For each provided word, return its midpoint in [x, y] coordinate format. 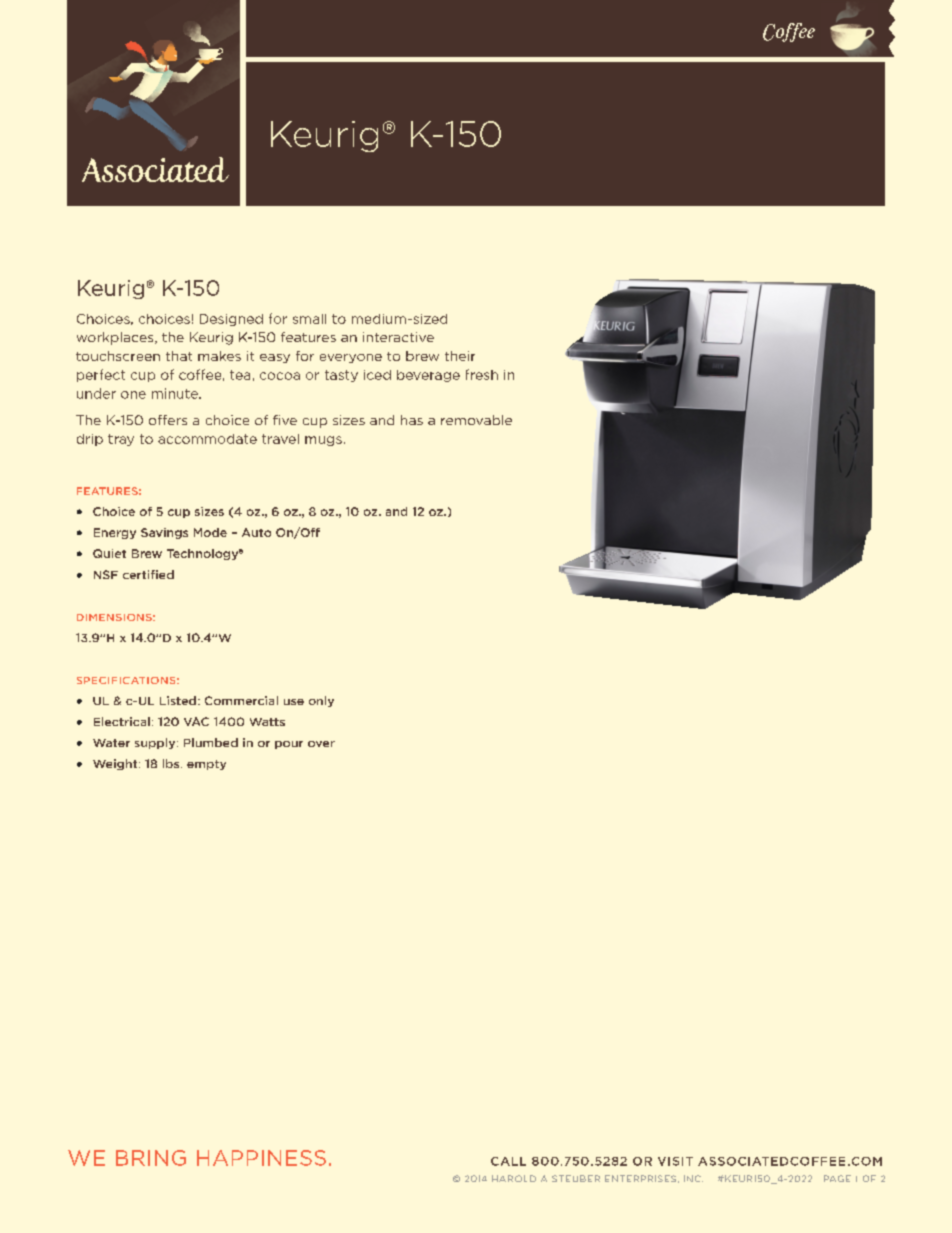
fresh [482, 374]
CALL [508, 1161]
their [460, 356]
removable [476, 420]
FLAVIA [333, 135]
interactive [398, 337]
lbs [171, 763]
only [321, 701]
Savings [164, 533]
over [321, 744]
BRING [151, 1158]
